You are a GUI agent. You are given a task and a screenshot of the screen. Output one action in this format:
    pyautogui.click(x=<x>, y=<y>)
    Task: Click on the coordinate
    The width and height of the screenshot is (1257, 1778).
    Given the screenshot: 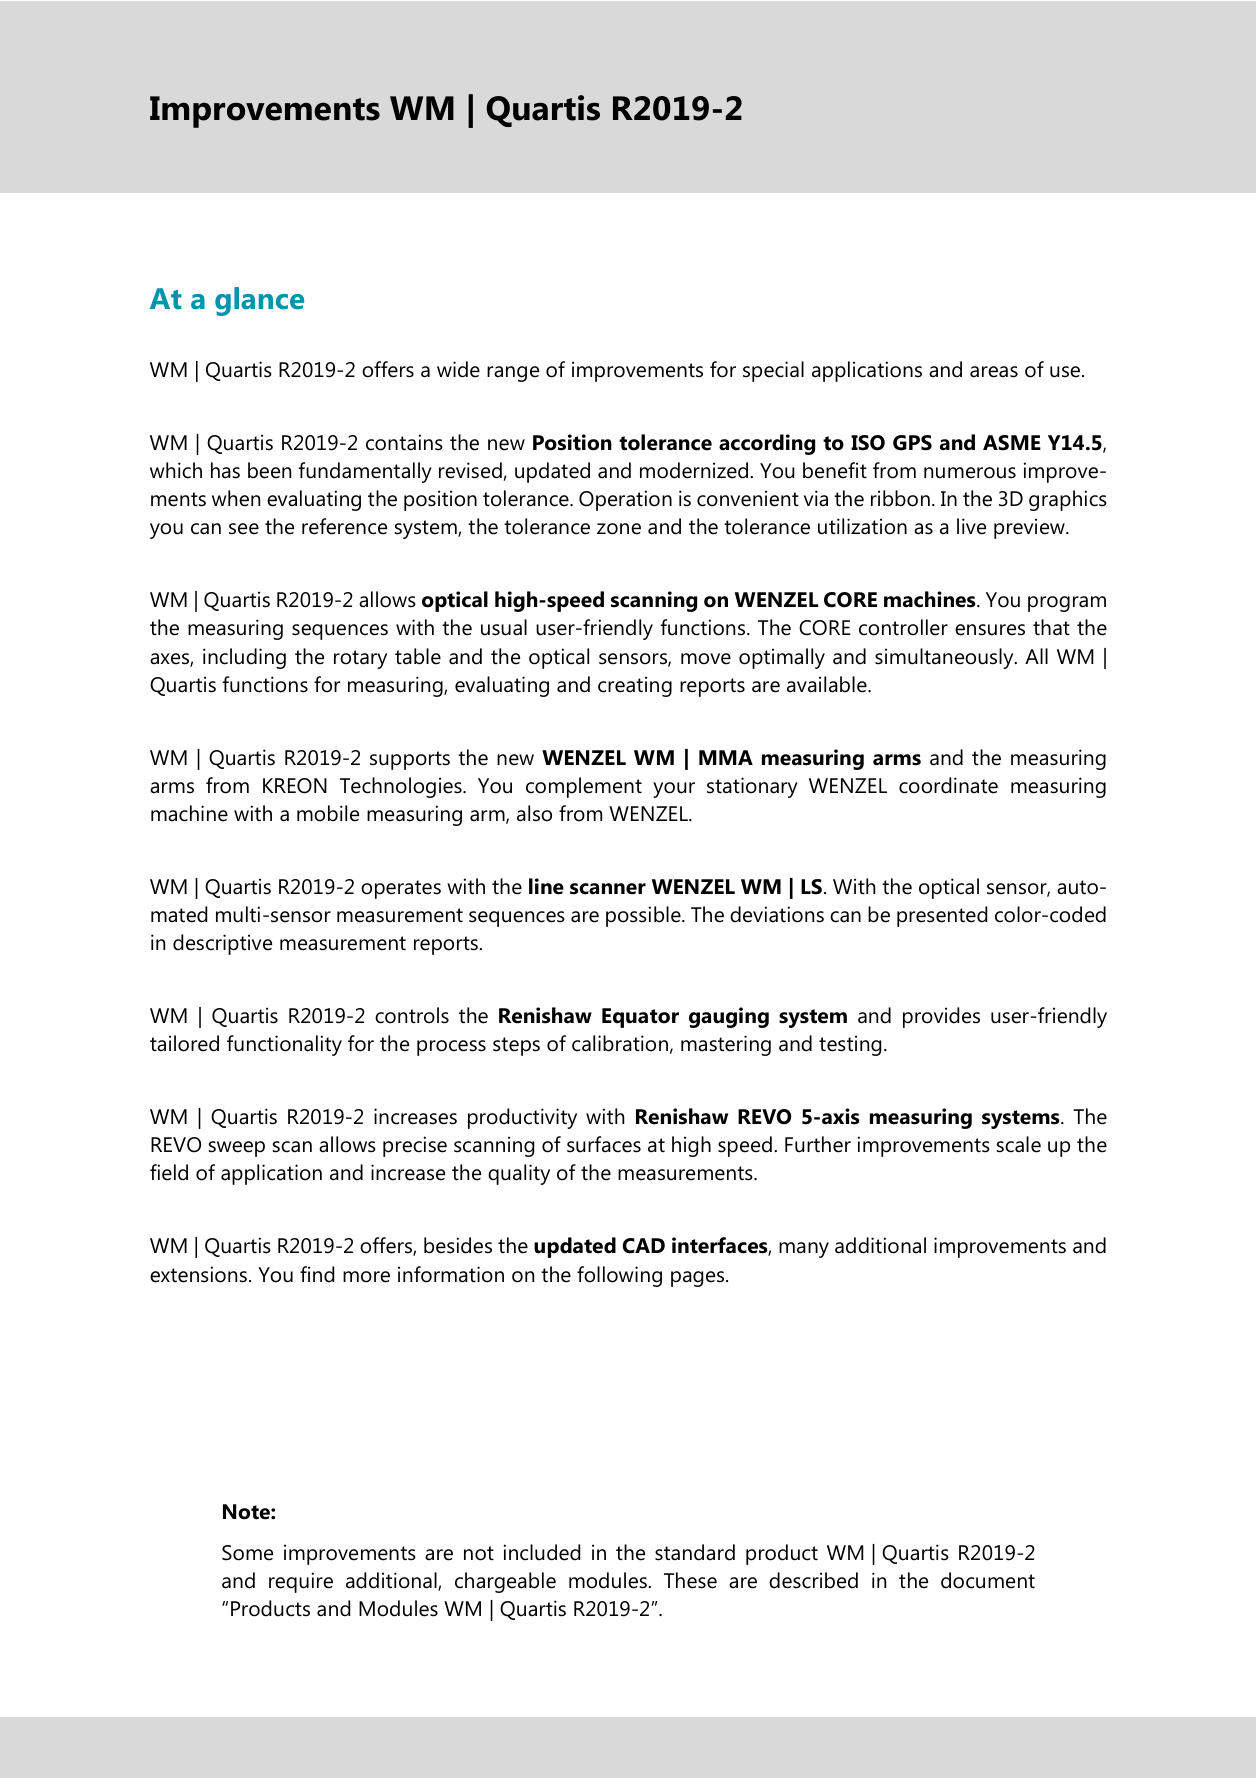 What is the action you would take?
    pyautogui.click(x=948, y=785)
